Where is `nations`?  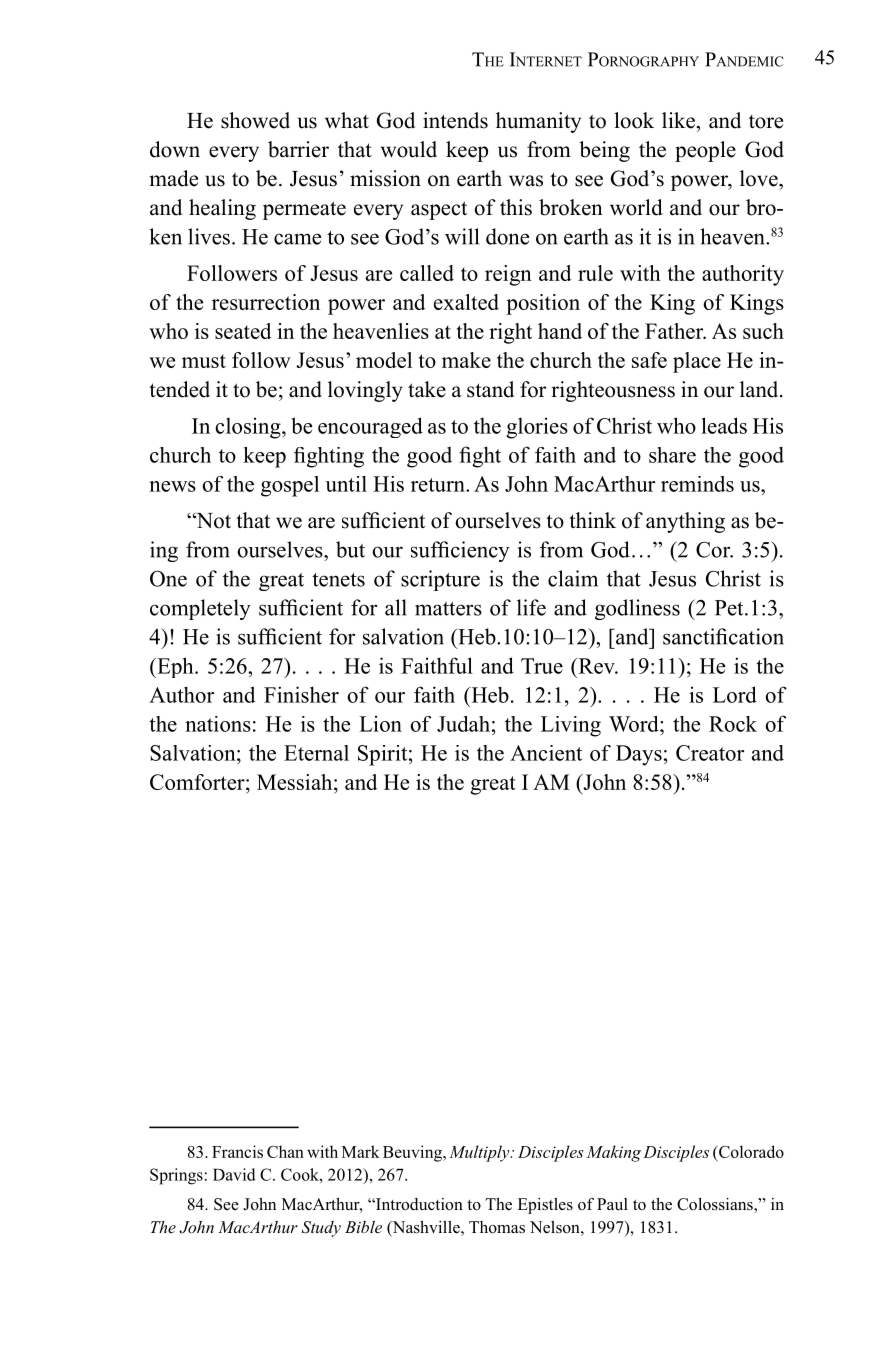
nations is located at coordinates (218, 724).
